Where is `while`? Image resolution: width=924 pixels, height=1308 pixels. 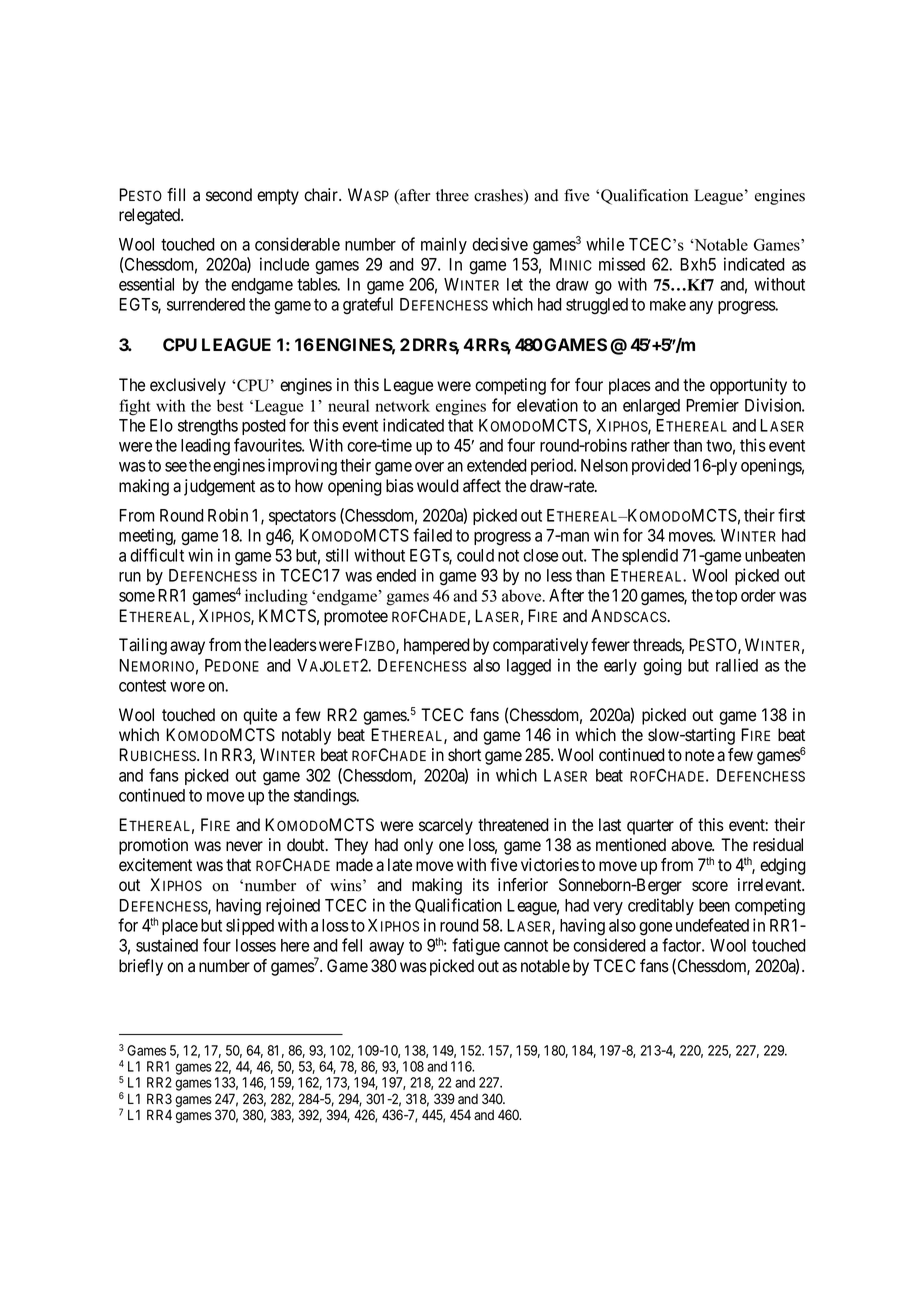
while is located at coordinates (605, 244).
